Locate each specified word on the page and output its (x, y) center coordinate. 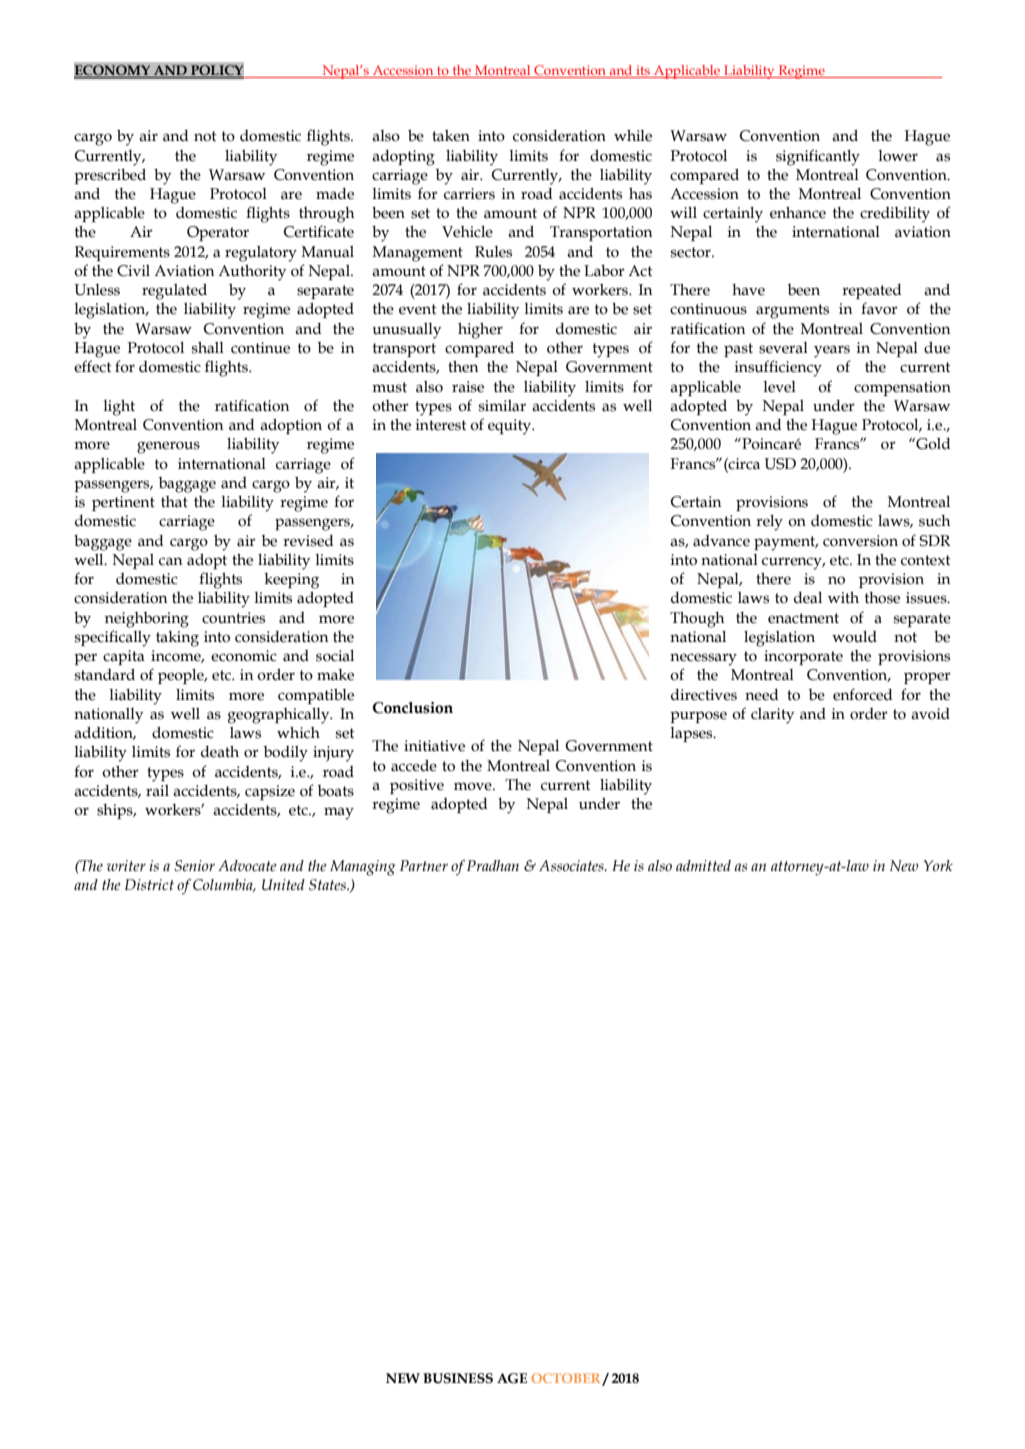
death (220, 752)
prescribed (110, 176)
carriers (469, 194)
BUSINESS (458, 1378)
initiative (434, 746)
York (938, 865)
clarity (772, 716)
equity (511, 427)
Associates (572, 866)
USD (780, 464)
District (149, 885)
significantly (818, 157)
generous (168, 447)
